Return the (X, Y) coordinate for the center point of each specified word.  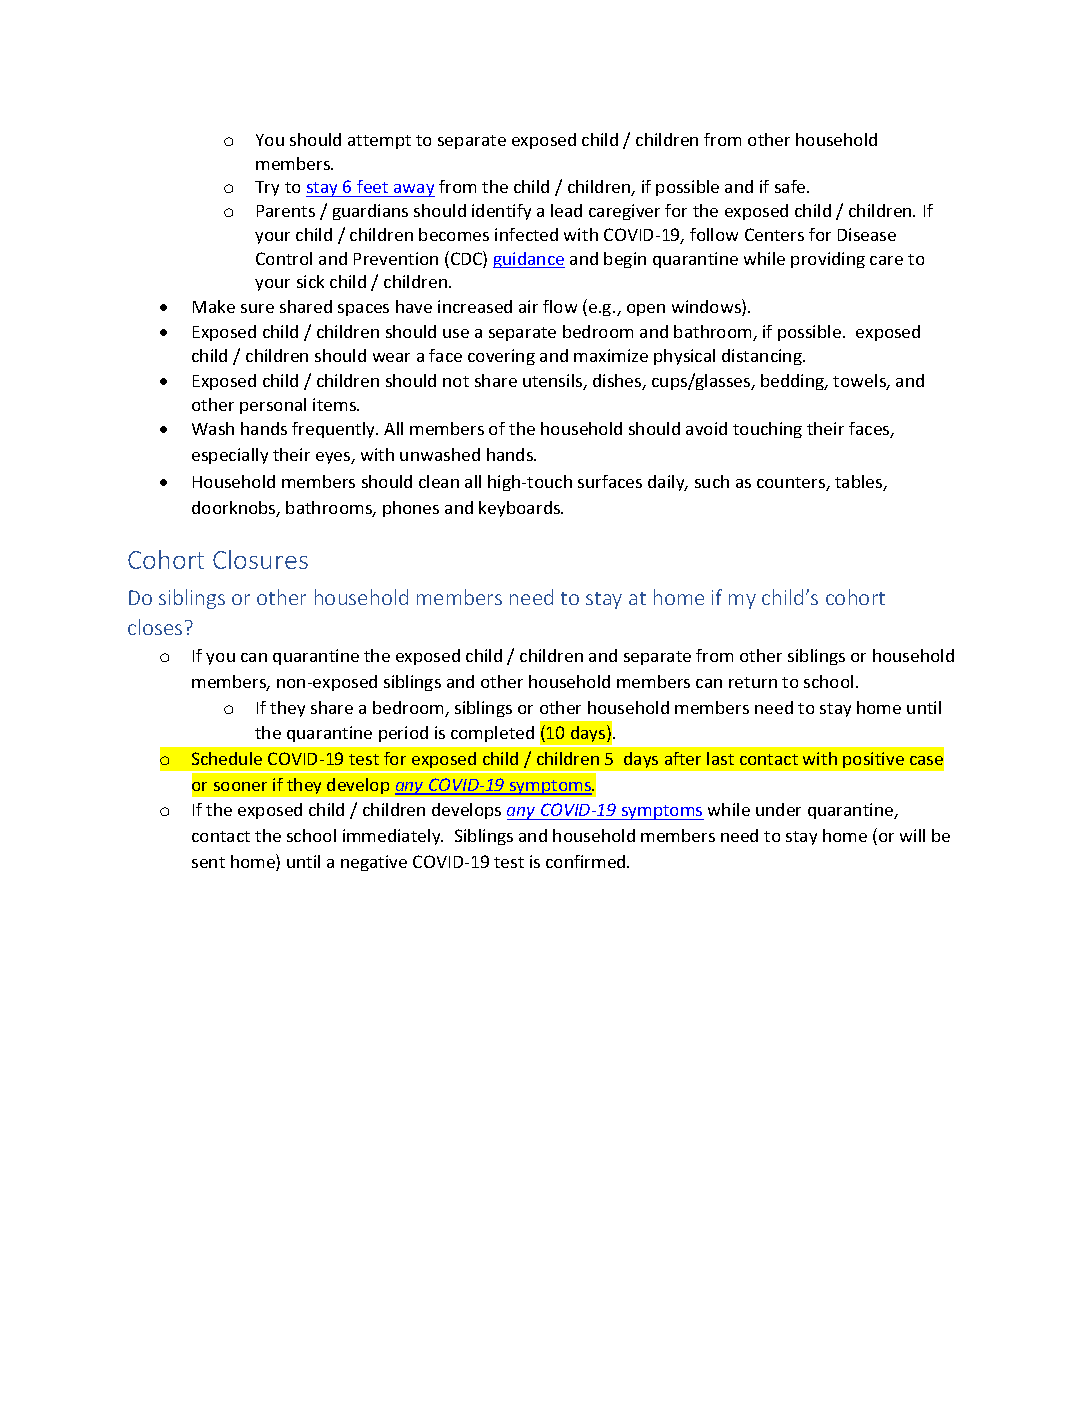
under (778, 809)
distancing (763, 357)
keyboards (521, 509)
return (753, 682)
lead (566, 210)
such (712, 481)
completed (492, 734)
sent (208, 862)
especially (230, 456)
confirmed (587, 861)
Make (214, 306)
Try (267, 188)
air (528, 306)
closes (155, 627)
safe (791, 186)
